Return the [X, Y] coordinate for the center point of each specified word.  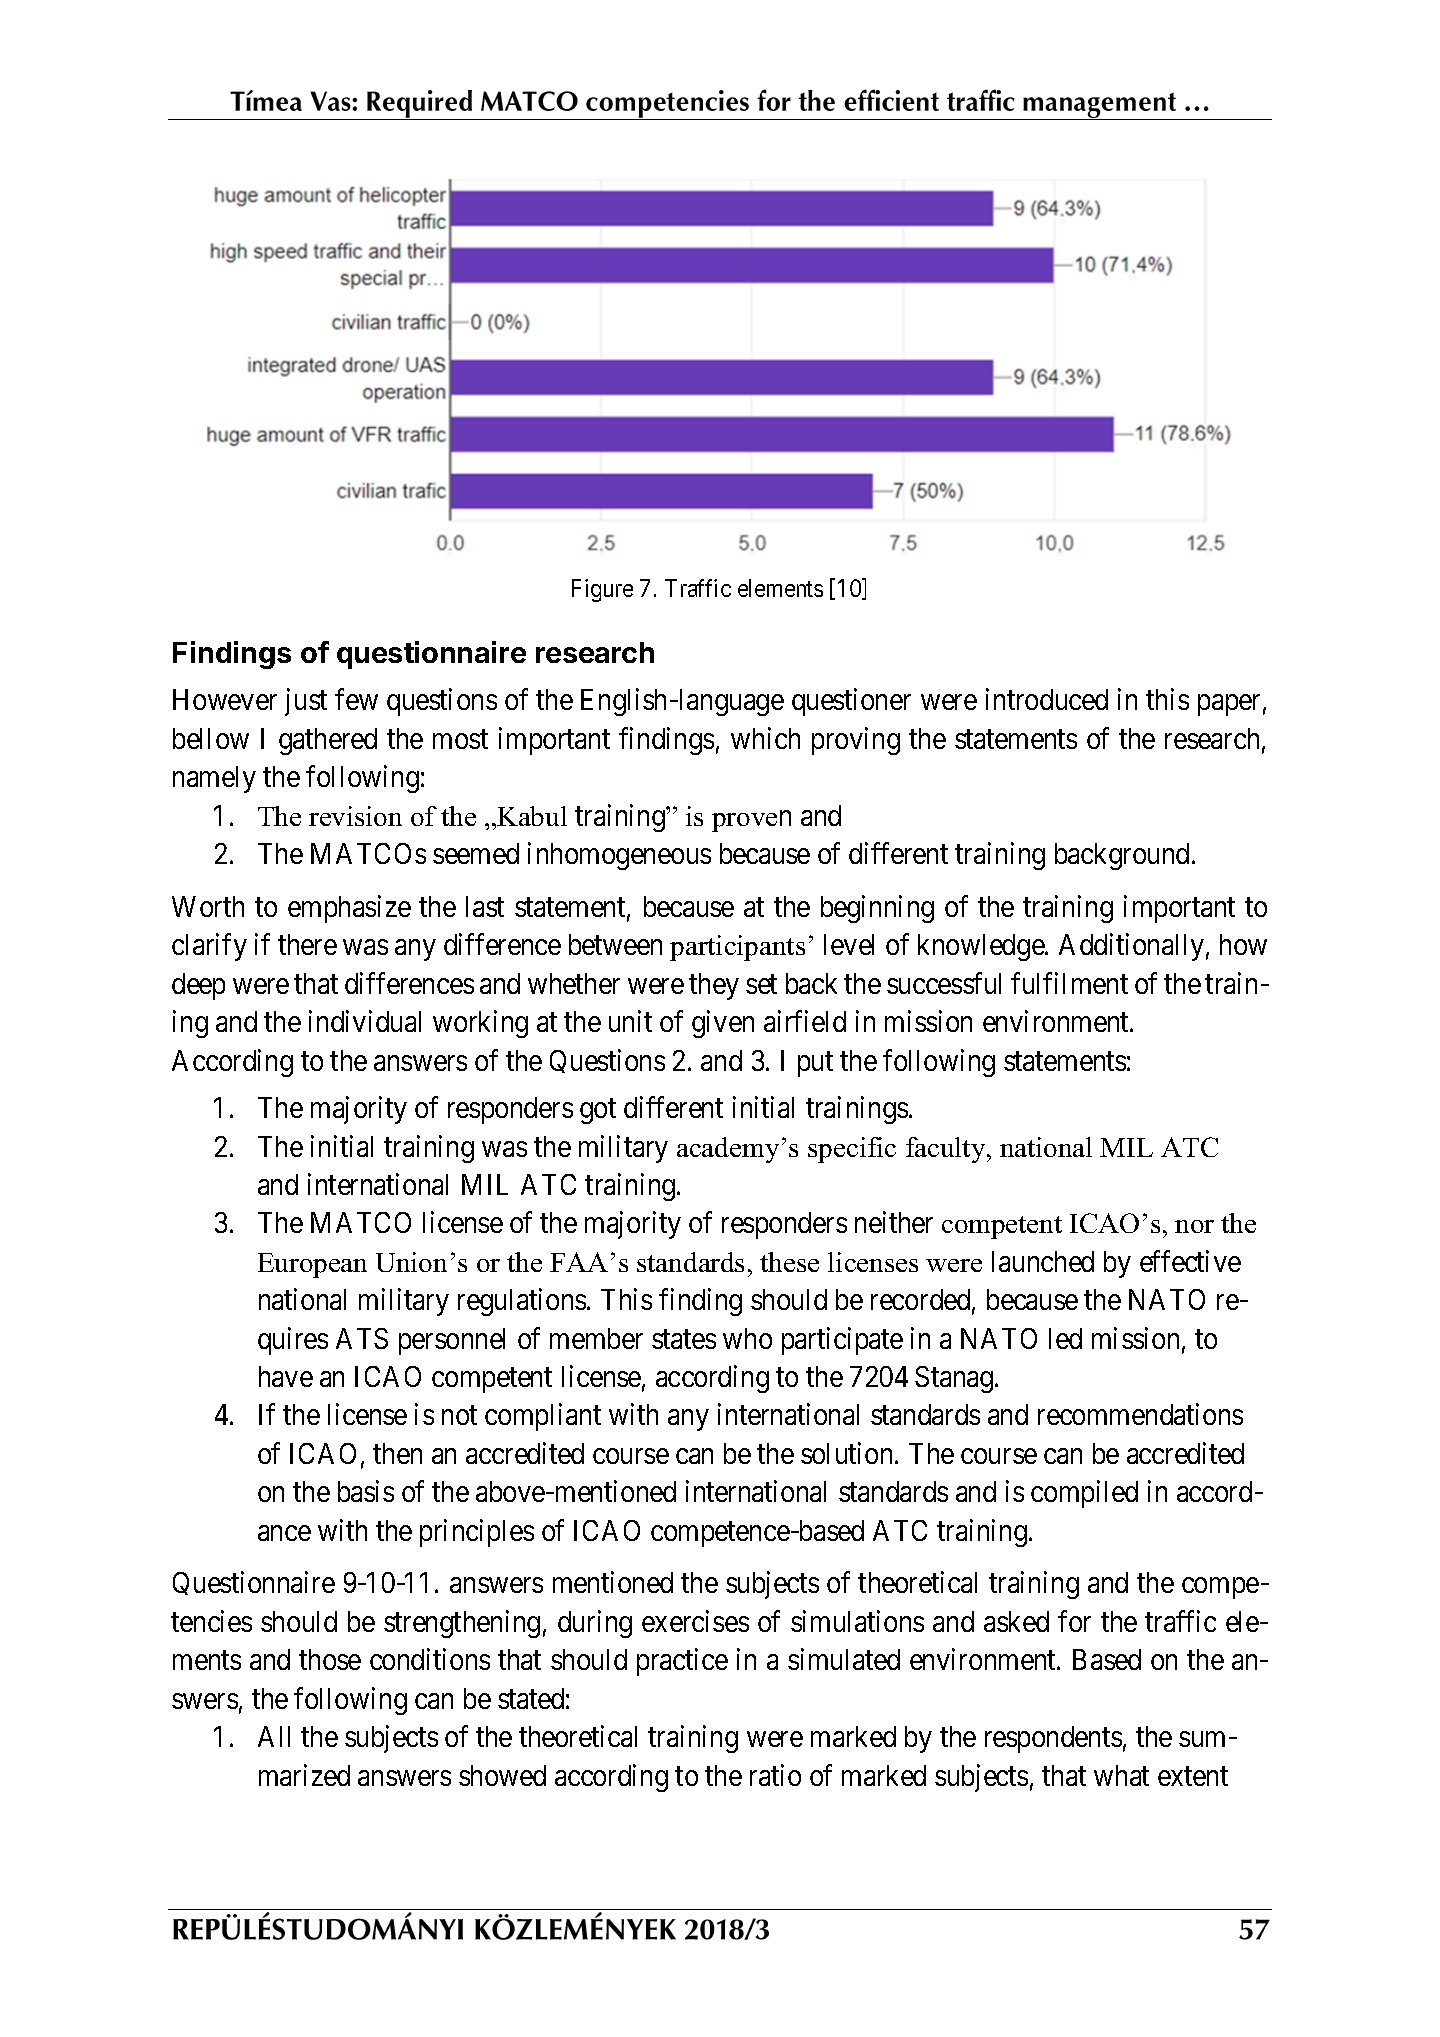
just [306, 702]
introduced [1047, 699]
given [723, 1024]
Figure [602, 590]
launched [1043, 1261]
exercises [695, 1621]
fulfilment [1069, 983]
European [312, 1265]
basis [366, 1491]
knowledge [982, 947]
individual [365, 1021]
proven [751, 821]
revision [355, 816]
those [330, 1659]
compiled [1084, 1494]
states [684, 1339]
